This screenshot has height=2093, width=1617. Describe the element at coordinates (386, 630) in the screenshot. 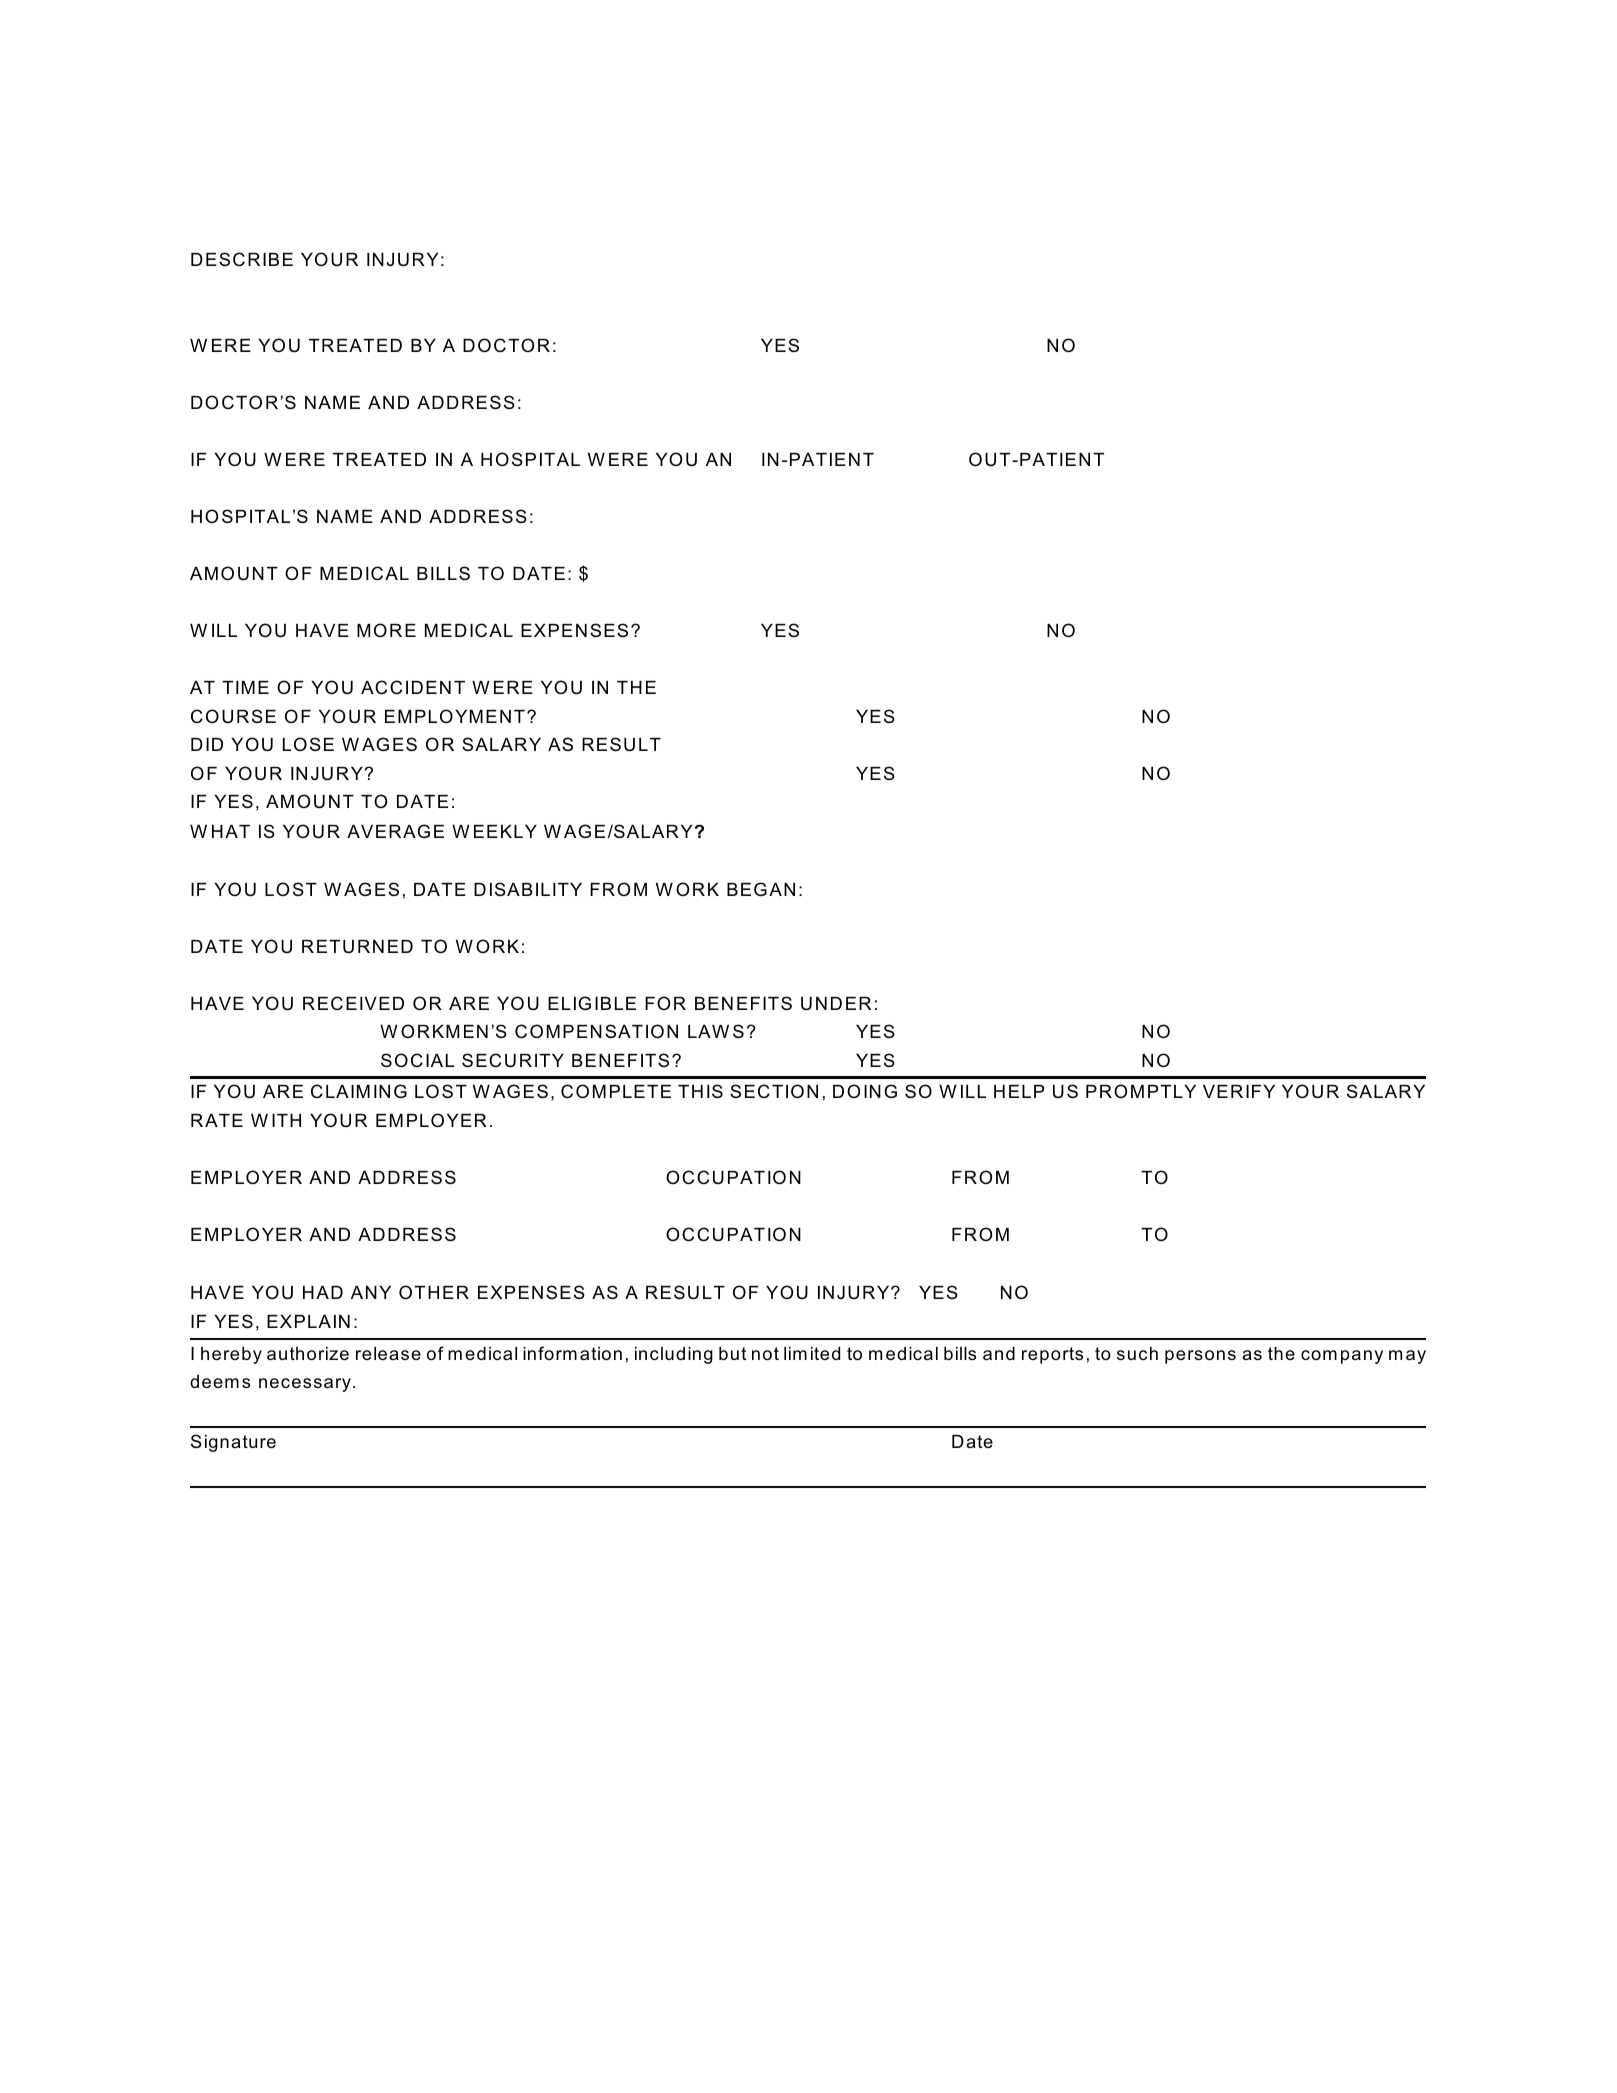

I see `MORE` at that location.
